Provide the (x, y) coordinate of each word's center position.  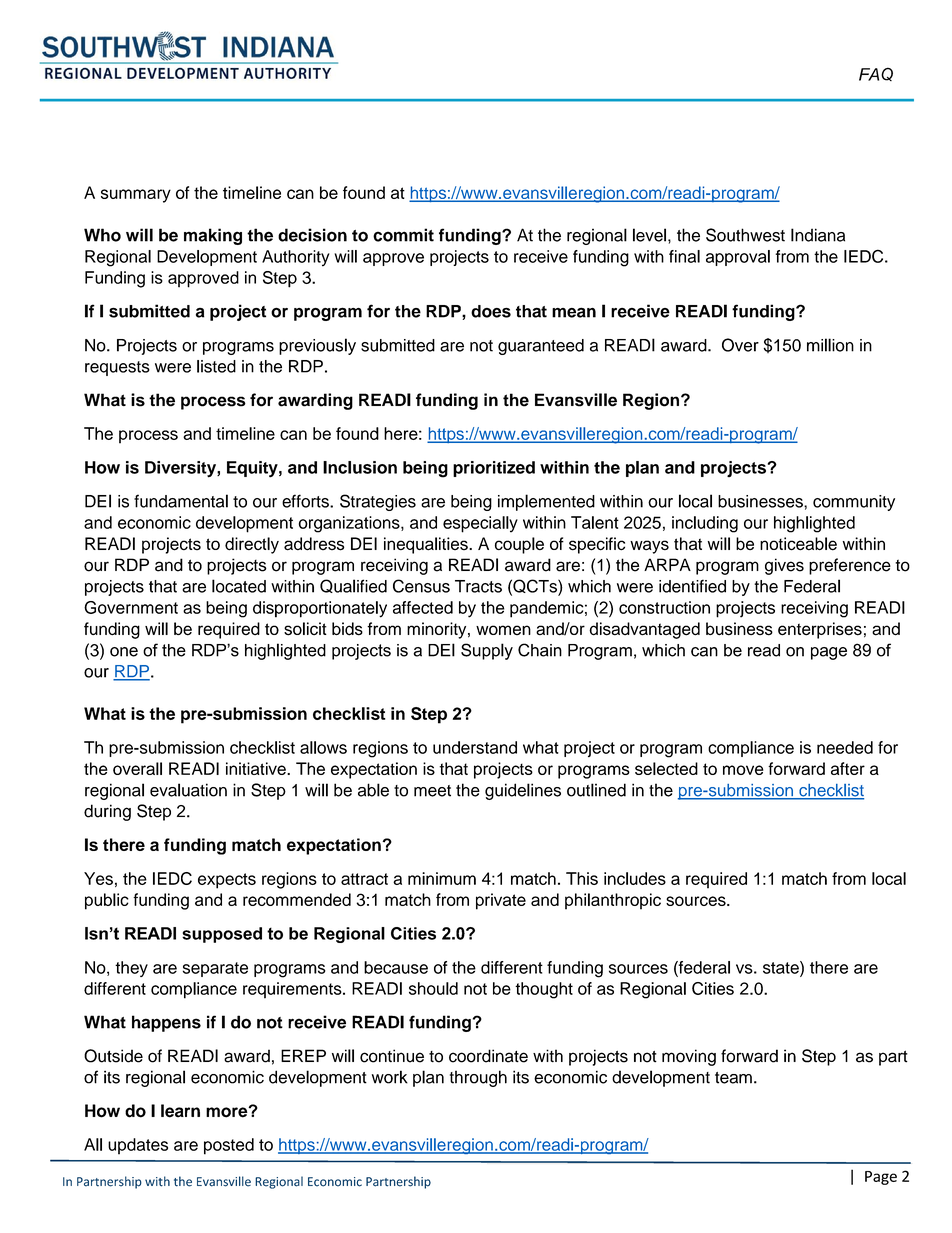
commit (403, 235)
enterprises (820, 630)
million (830, 345)
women (503, 630)
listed (216, 366)
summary (136, 196)
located (239, 586)
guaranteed (541, 347)
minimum (442, 878)
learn (180, 1111)
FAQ (876, 74)
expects (227, 881)
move (743, 770)
